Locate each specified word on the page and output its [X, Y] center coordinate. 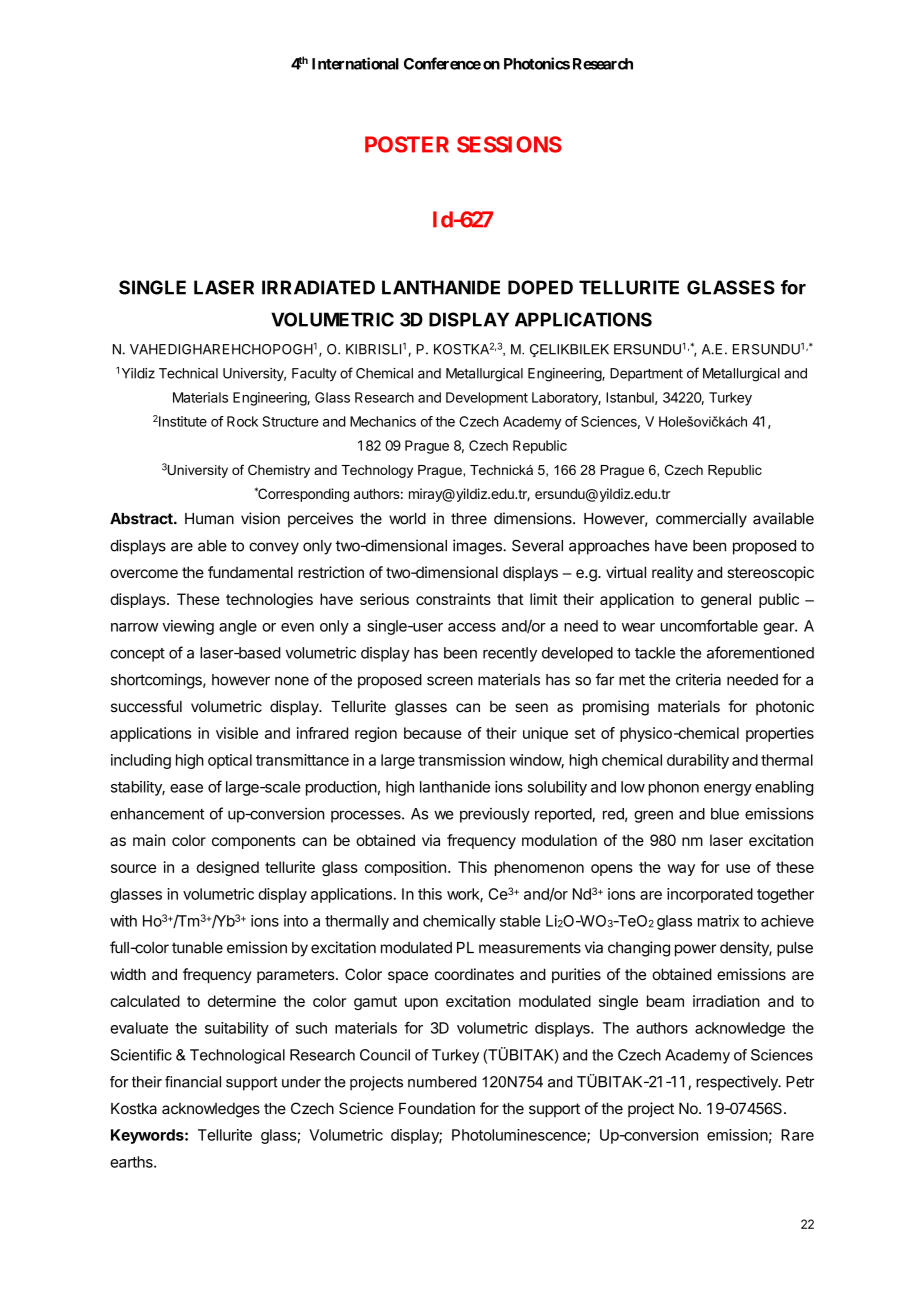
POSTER [407, 144]
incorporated [710, 895]
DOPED [540, 287]
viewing [188, 627]
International [355, 63]
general [726, 601]
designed [228, 868]
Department [646, 374]
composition [405, 868]
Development [487, 399]
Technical [188, 373]
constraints [453, 599]
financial [193, 1082]
